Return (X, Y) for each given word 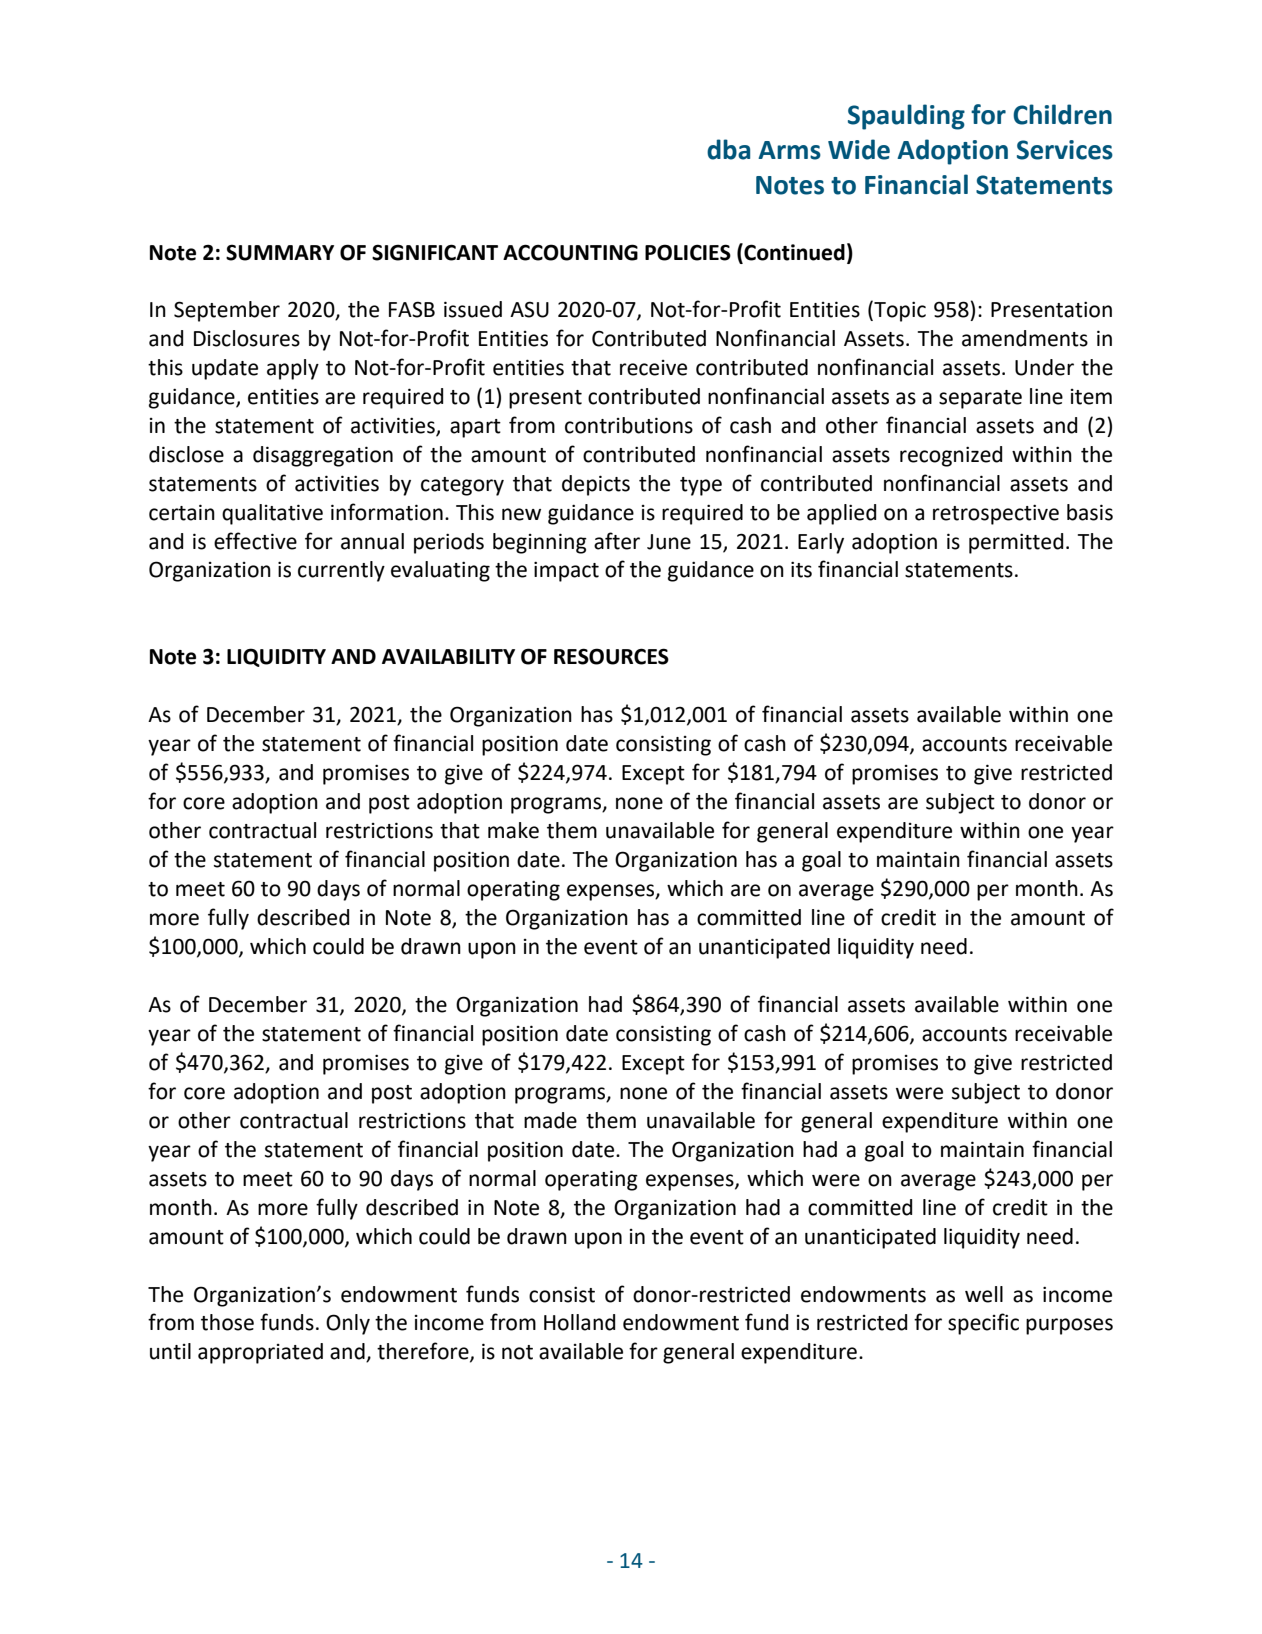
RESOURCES (611, 656)
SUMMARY (280, 252)
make (513, 830)
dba (728, 149)
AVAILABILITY (448, 656)
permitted (1016, 543)
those (227, 1322)
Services (1065, 150)
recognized (951, 456)
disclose (186, 454)
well (984, 1294)
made (550, 1120)
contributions (629, 425)
